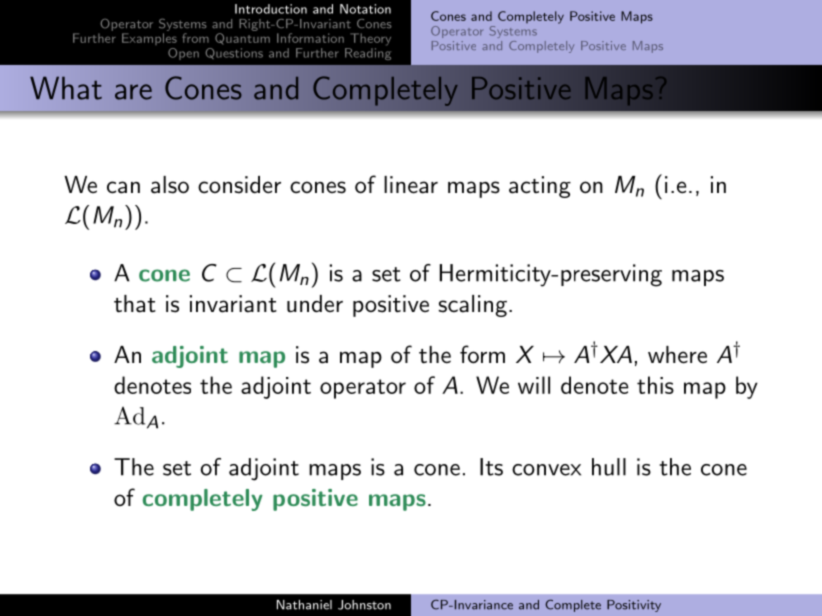 This screenshot has width=822, height=616. I want to click on Examples, so click(149, 39).
